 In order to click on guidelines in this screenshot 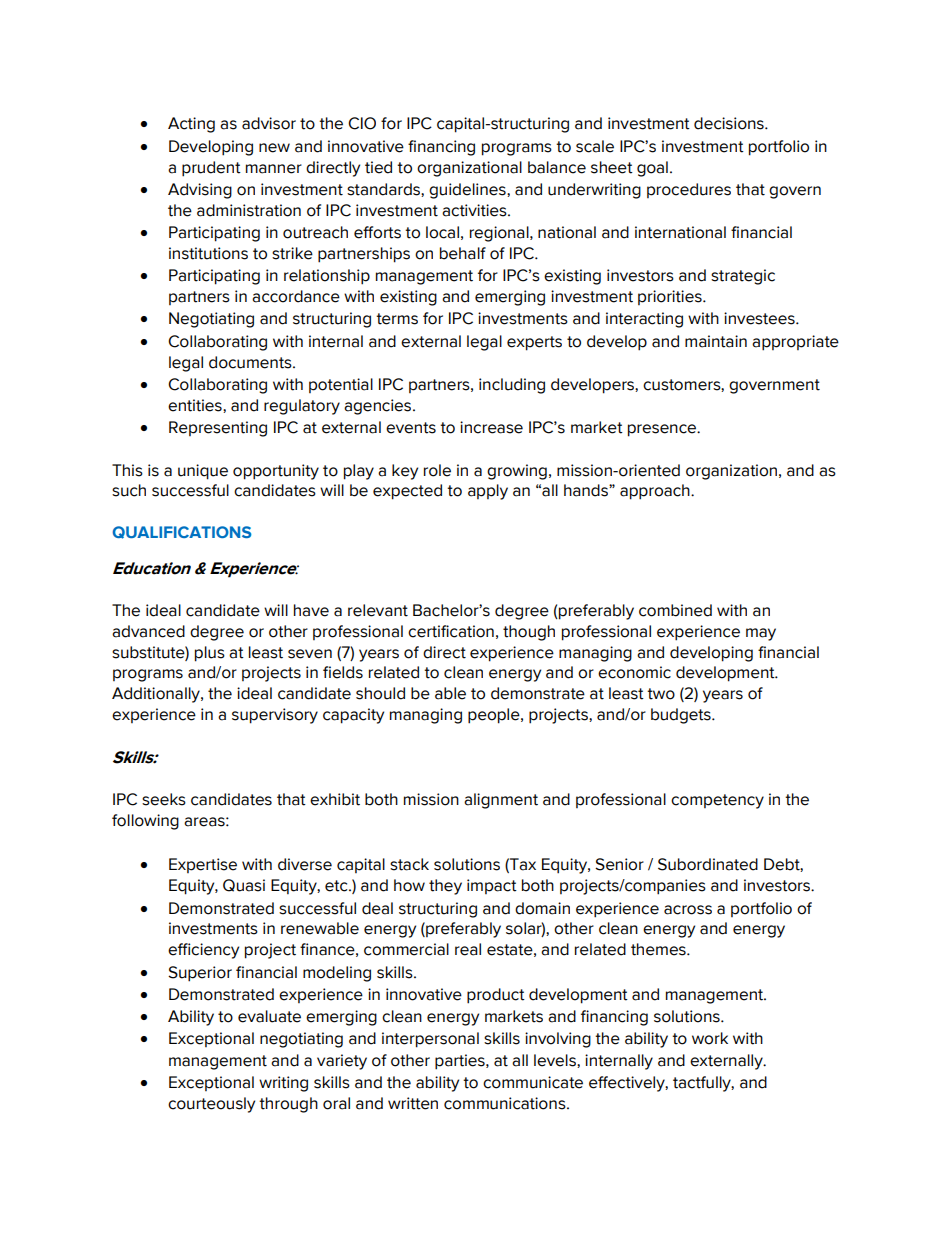, I will do `click(468, 191)`.
